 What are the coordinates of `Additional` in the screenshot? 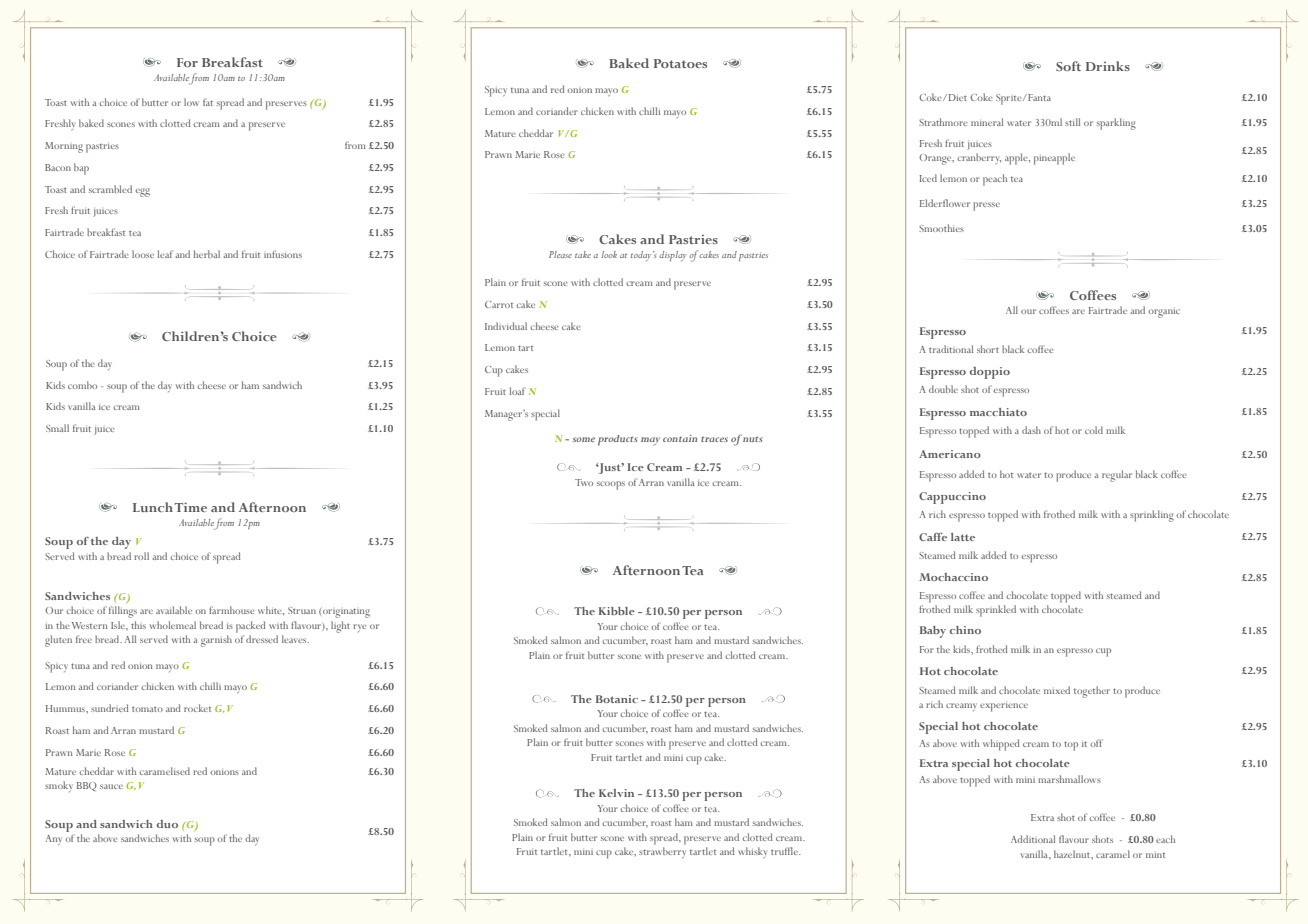 It's located at (1033, 839).
